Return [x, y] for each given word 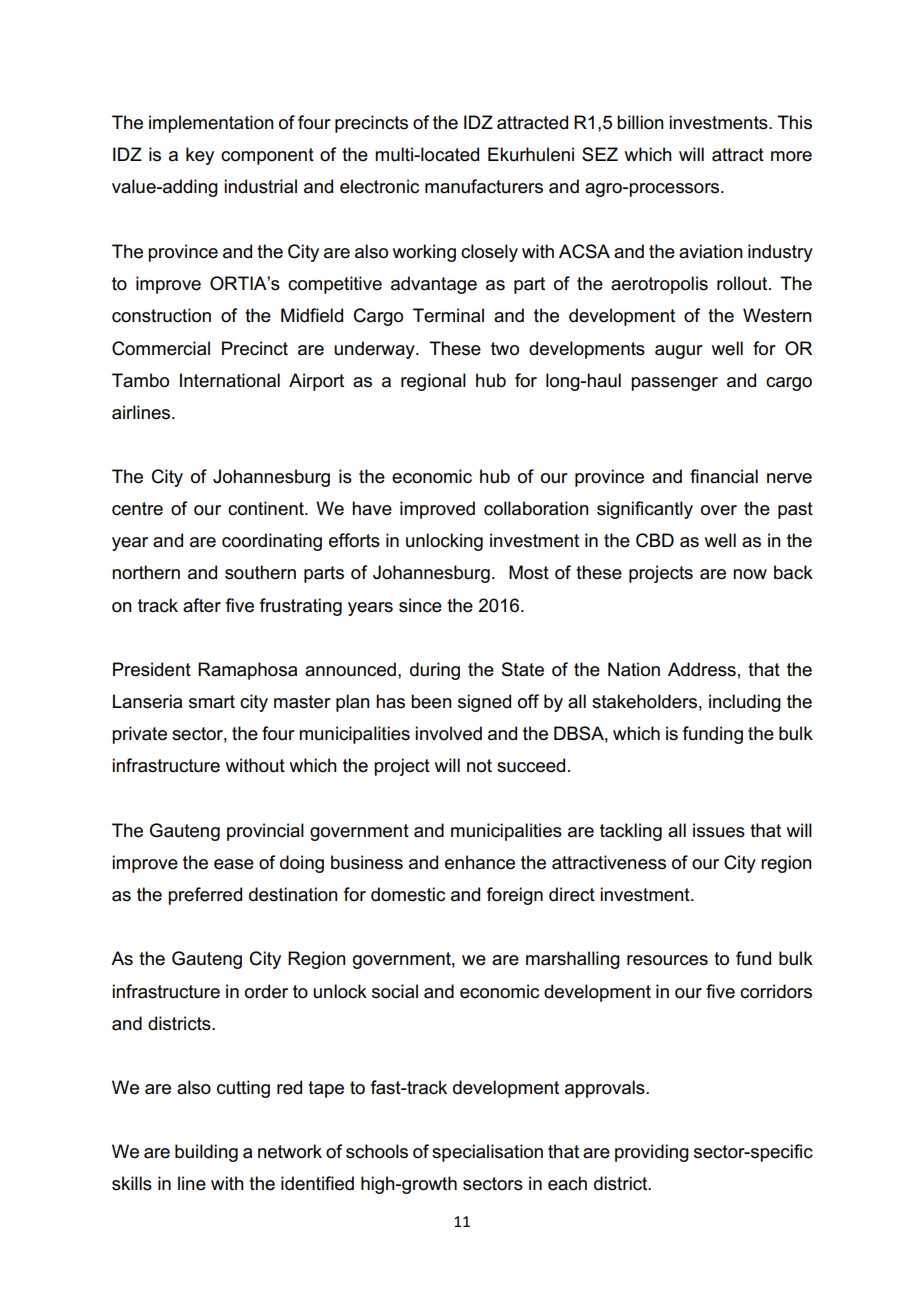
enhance [480, 862]
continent [267, 508]
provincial [265, 832]
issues [719, 830]
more [791, 156]
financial [724, 476]
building [206, 1153]
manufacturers [484, 186]
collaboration [536, 508]
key [200, 156]
